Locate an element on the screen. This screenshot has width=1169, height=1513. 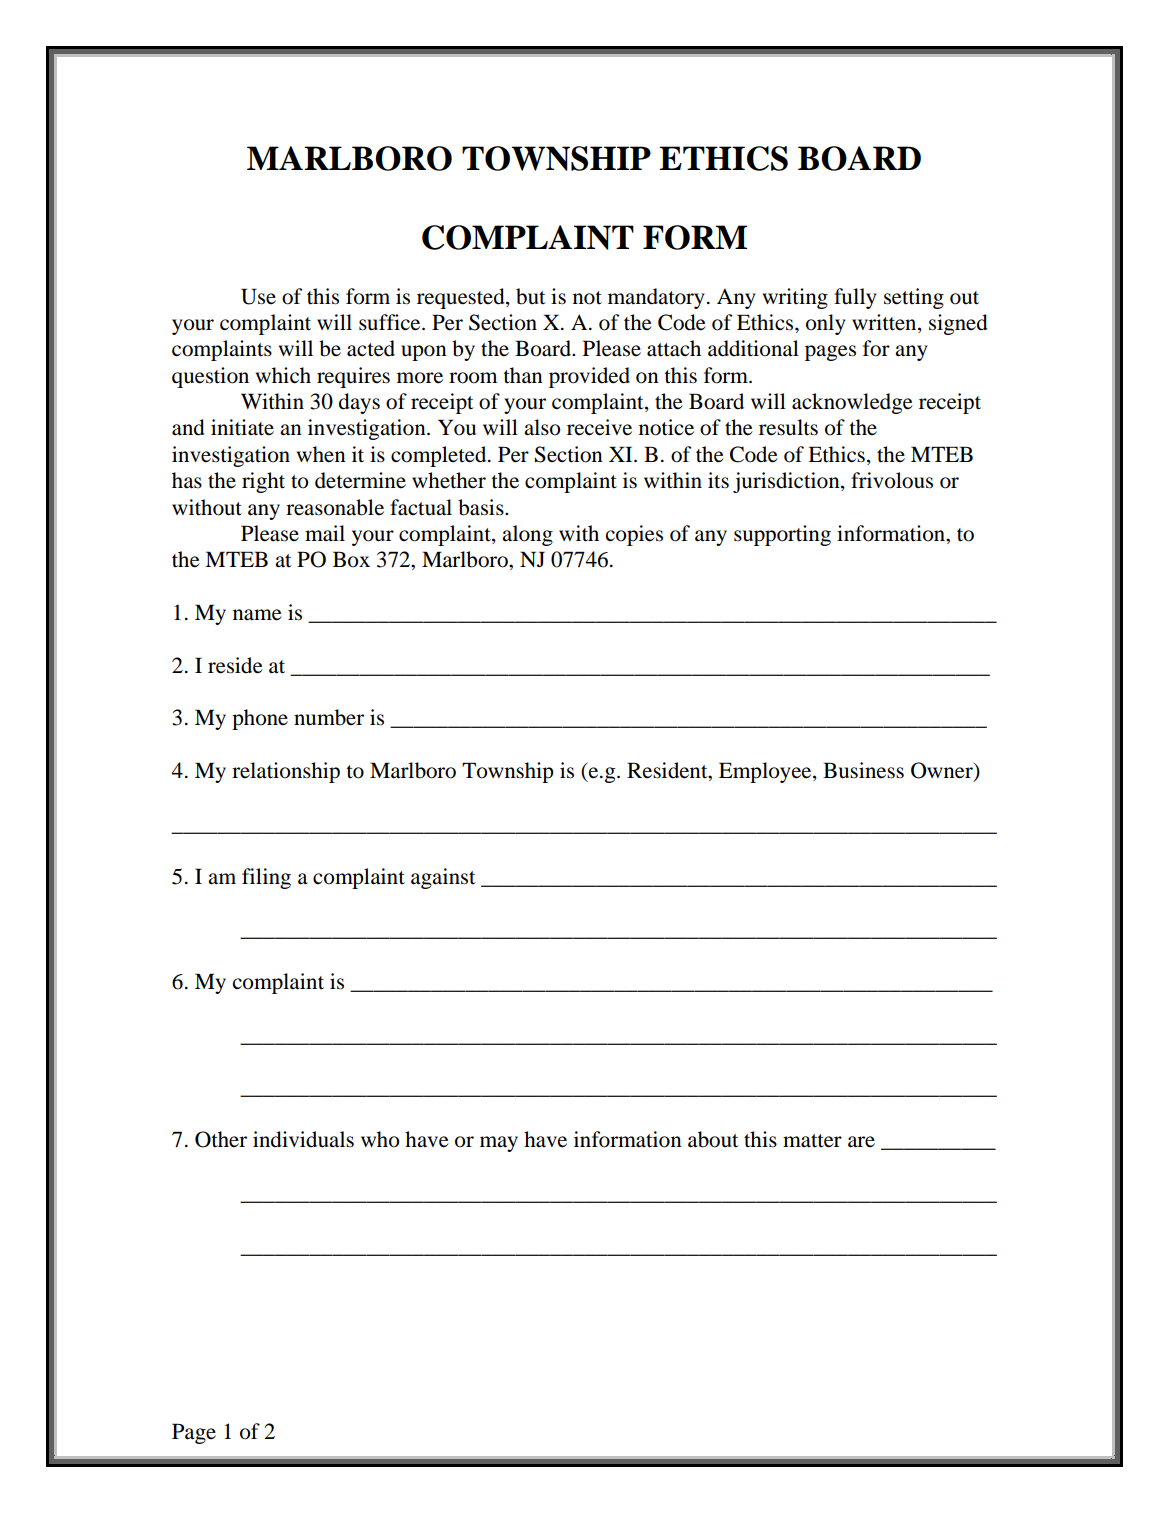
may is located at coordinates (499, 1144).
